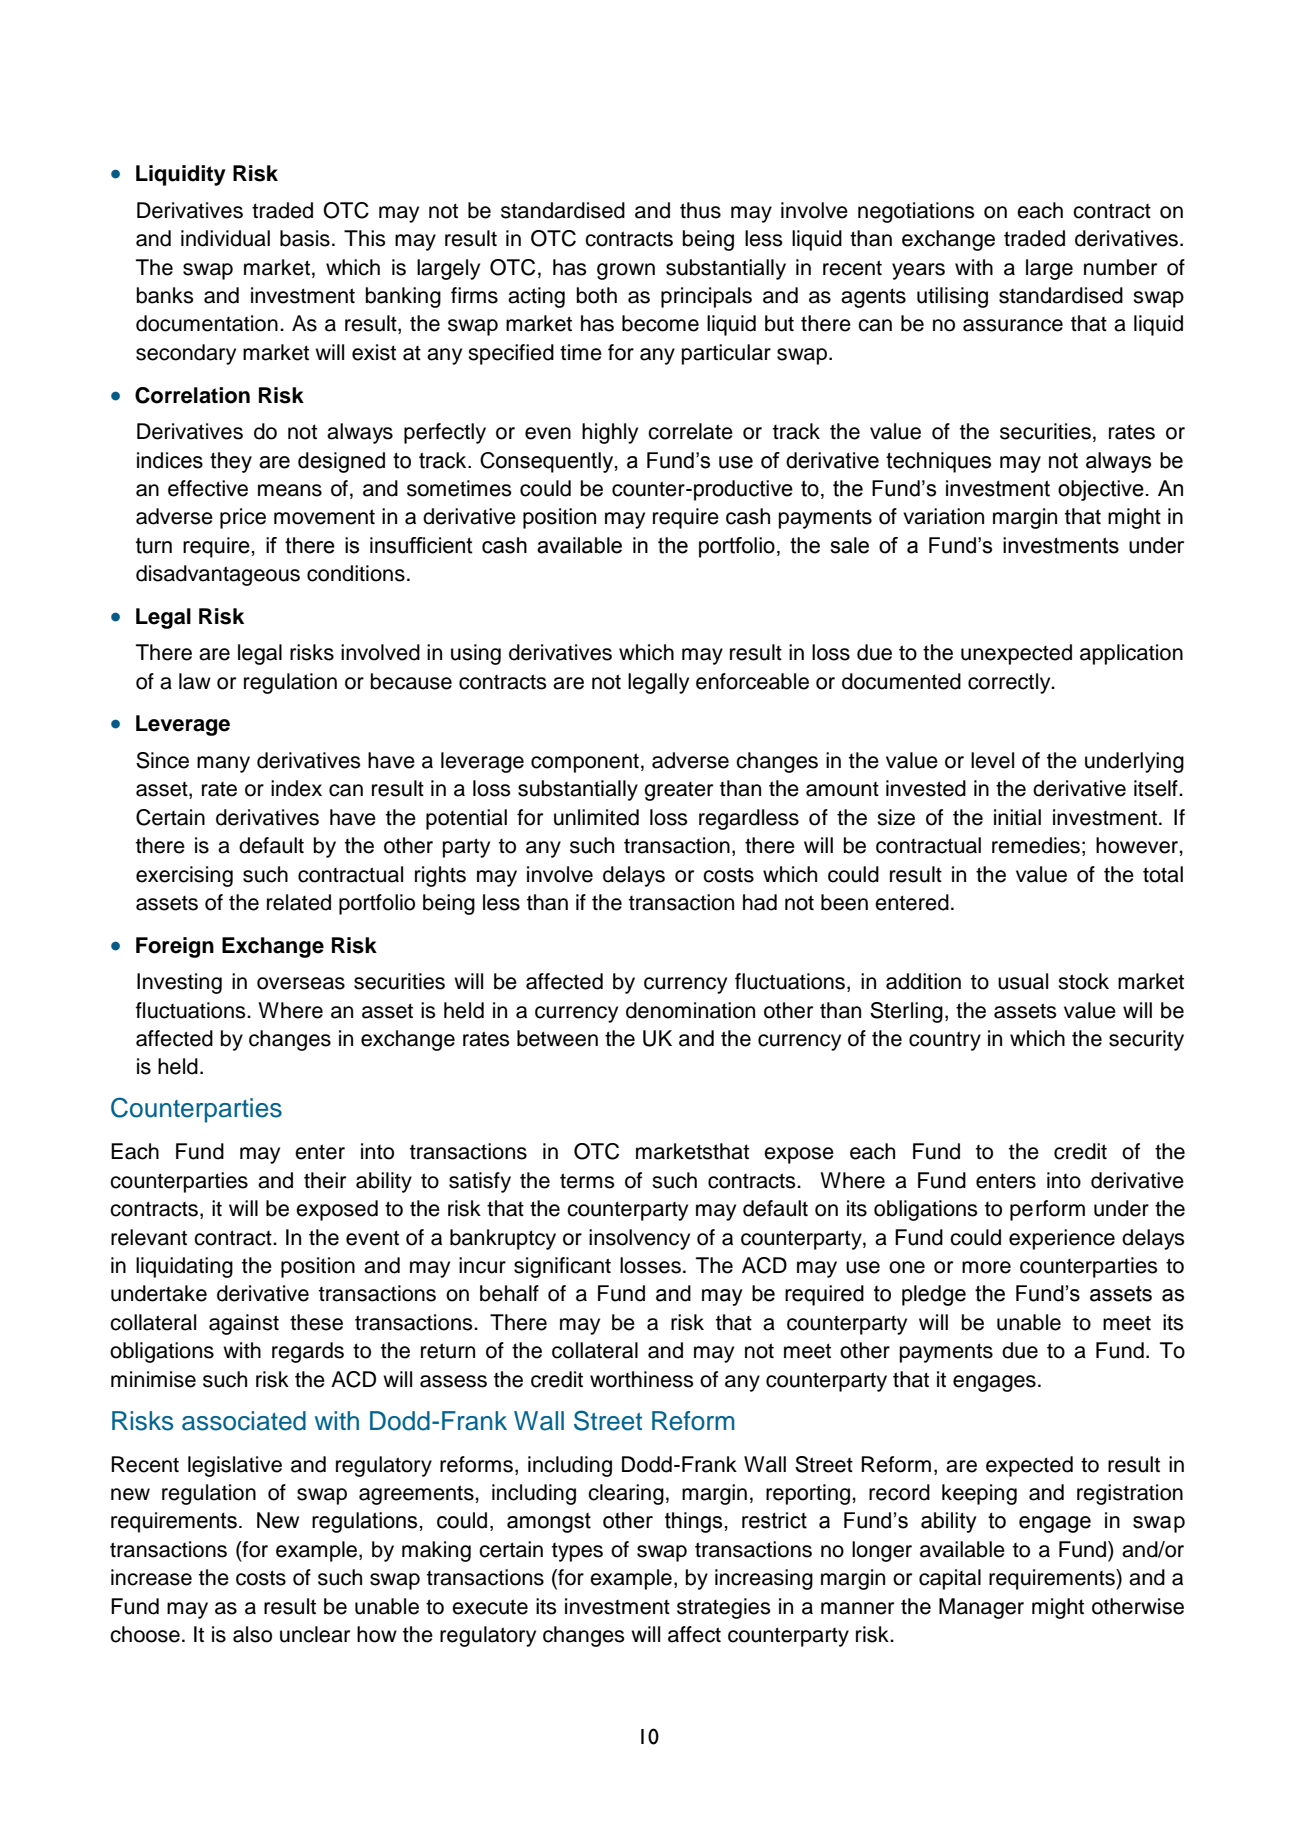 This screenshot has height=1841, width=1302. I want to click on also, so click(252, 1634).
